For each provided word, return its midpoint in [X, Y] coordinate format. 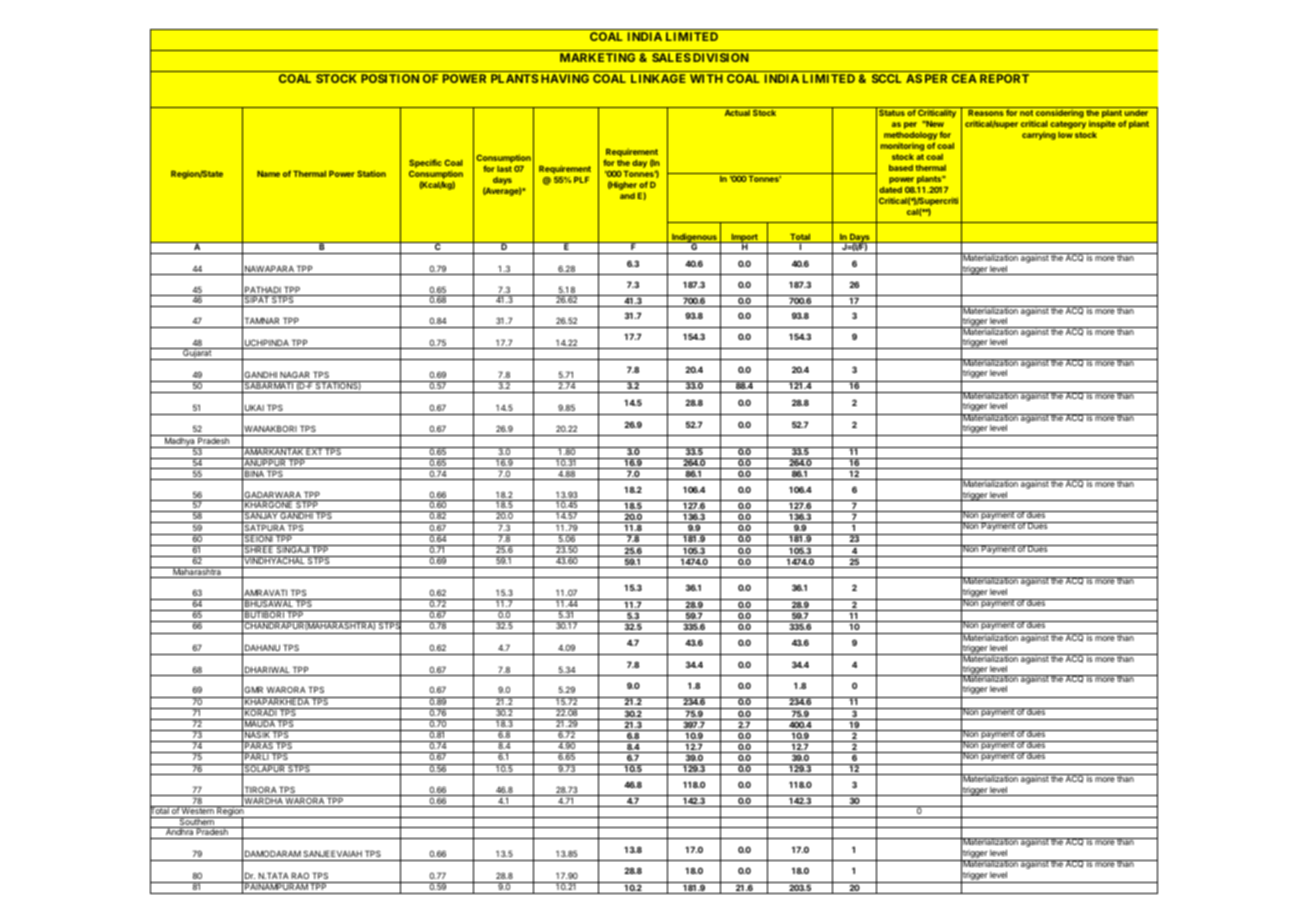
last [504, 169]
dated [890, 190]
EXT [314, 451]
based [901, 168]
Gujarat [197, 354]
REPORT [1004, 78]
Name [268, 174]
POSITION [390, 78]
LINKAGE [658, 78]
